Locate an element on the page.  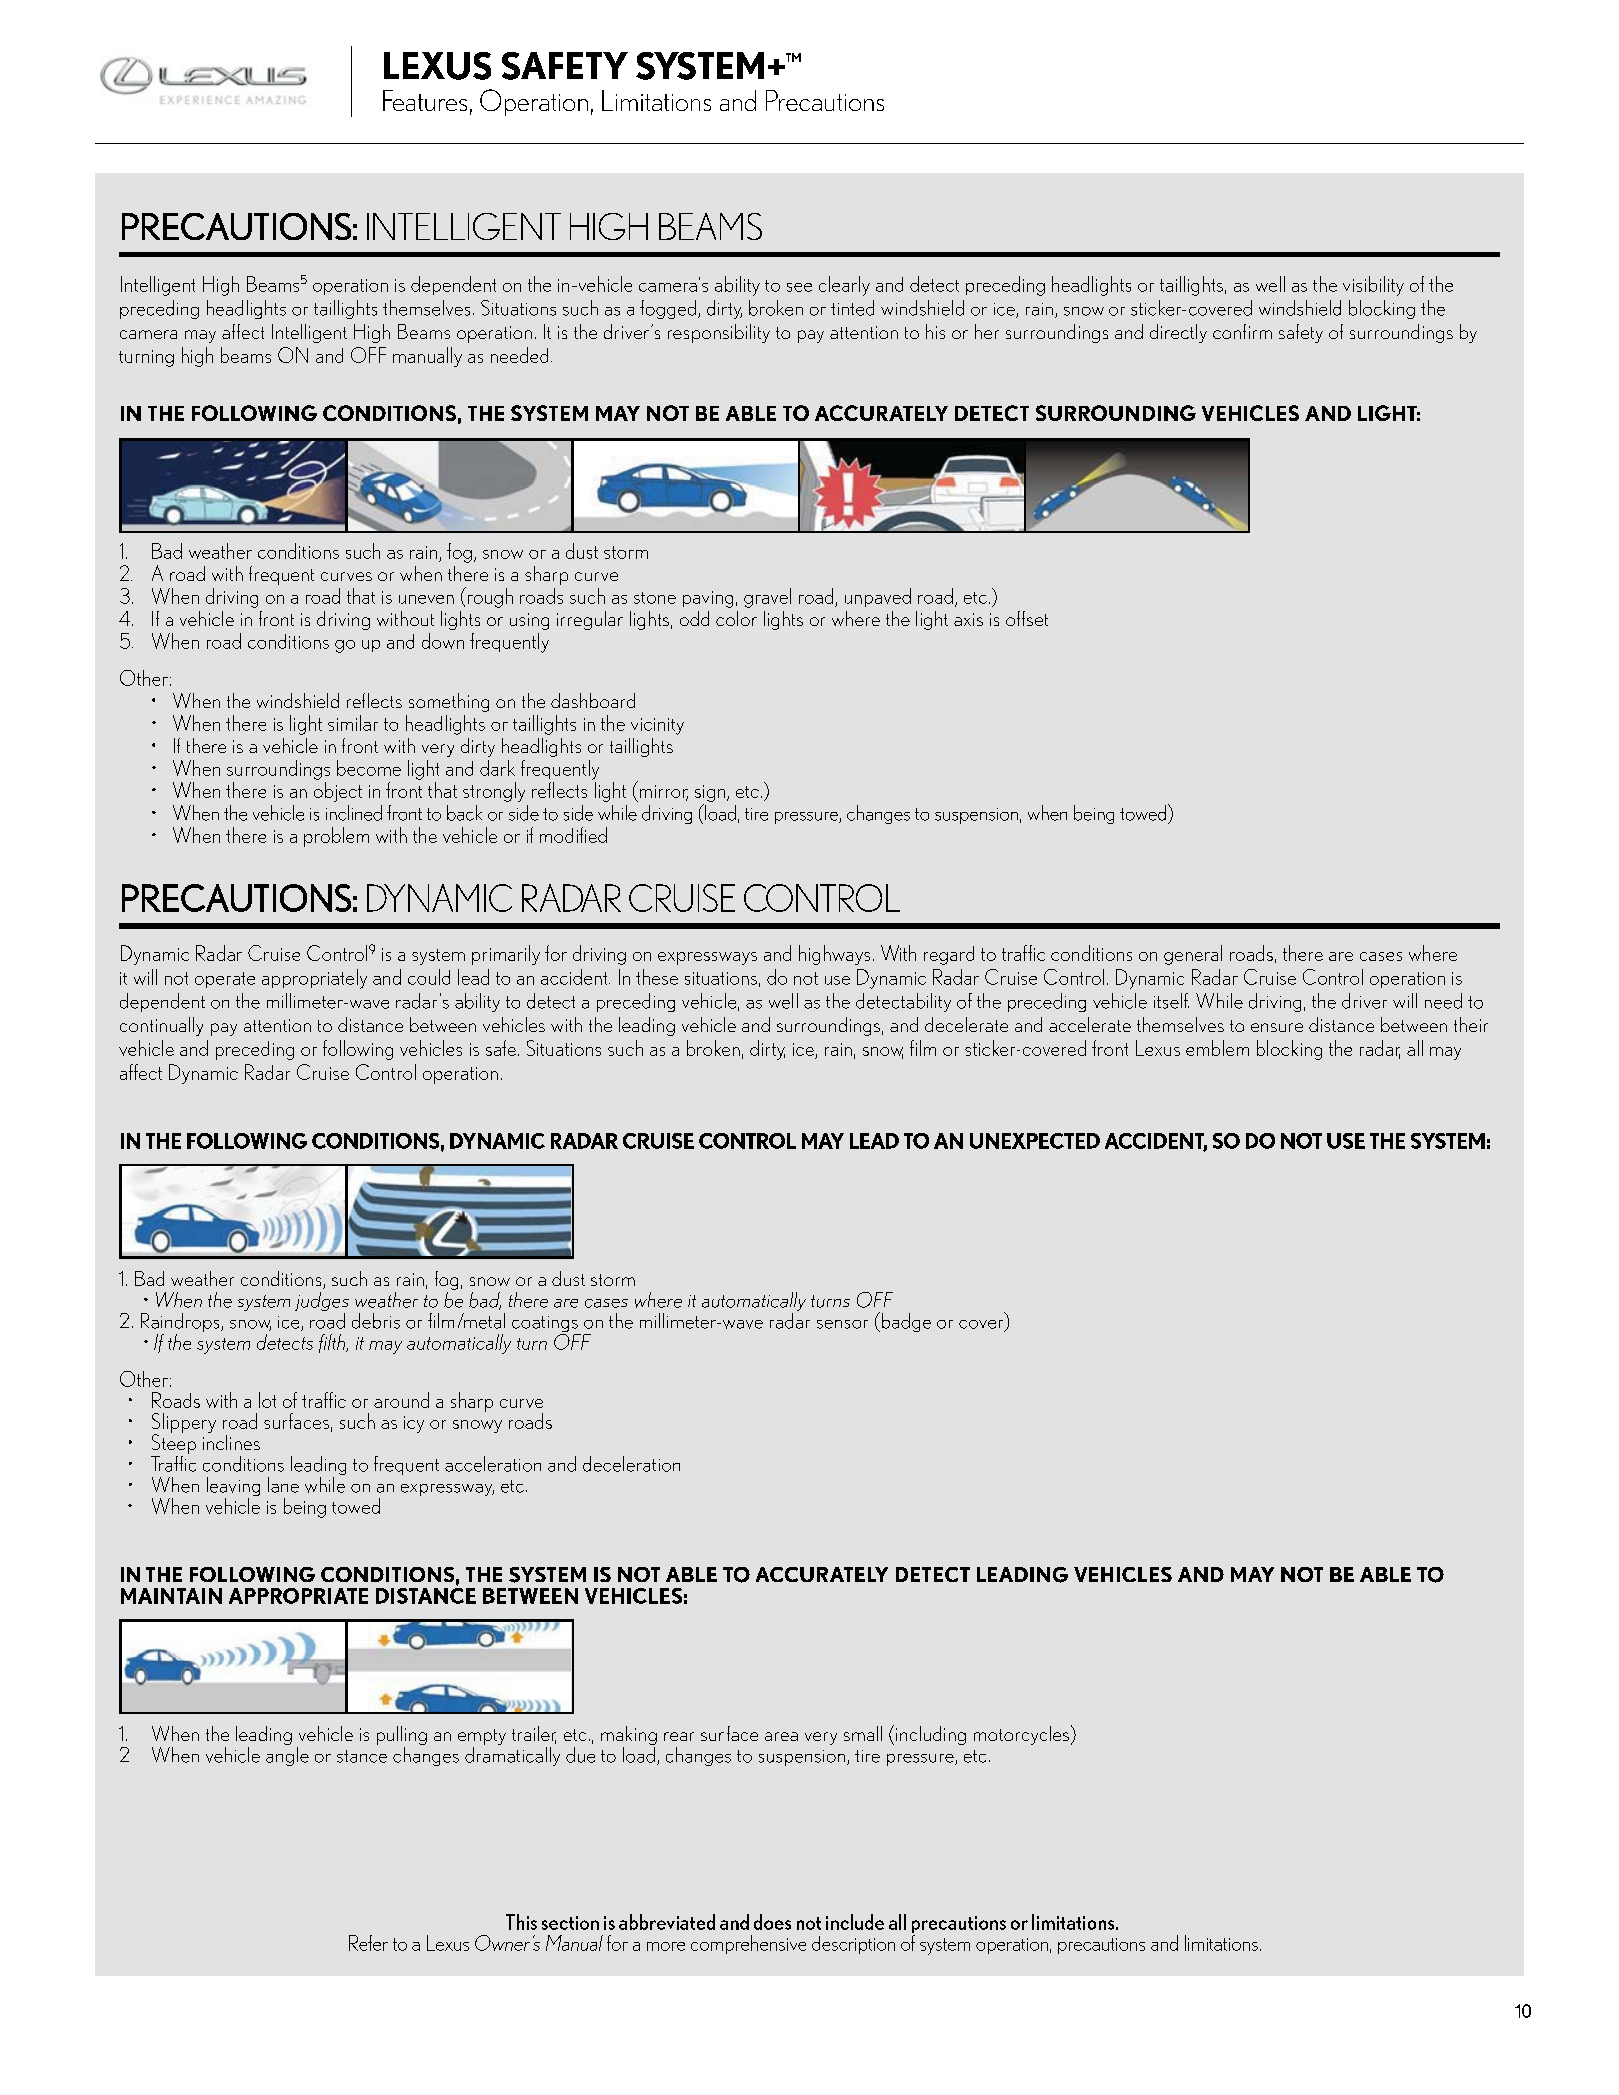
unpaved is located at coordinates (878, 597).
